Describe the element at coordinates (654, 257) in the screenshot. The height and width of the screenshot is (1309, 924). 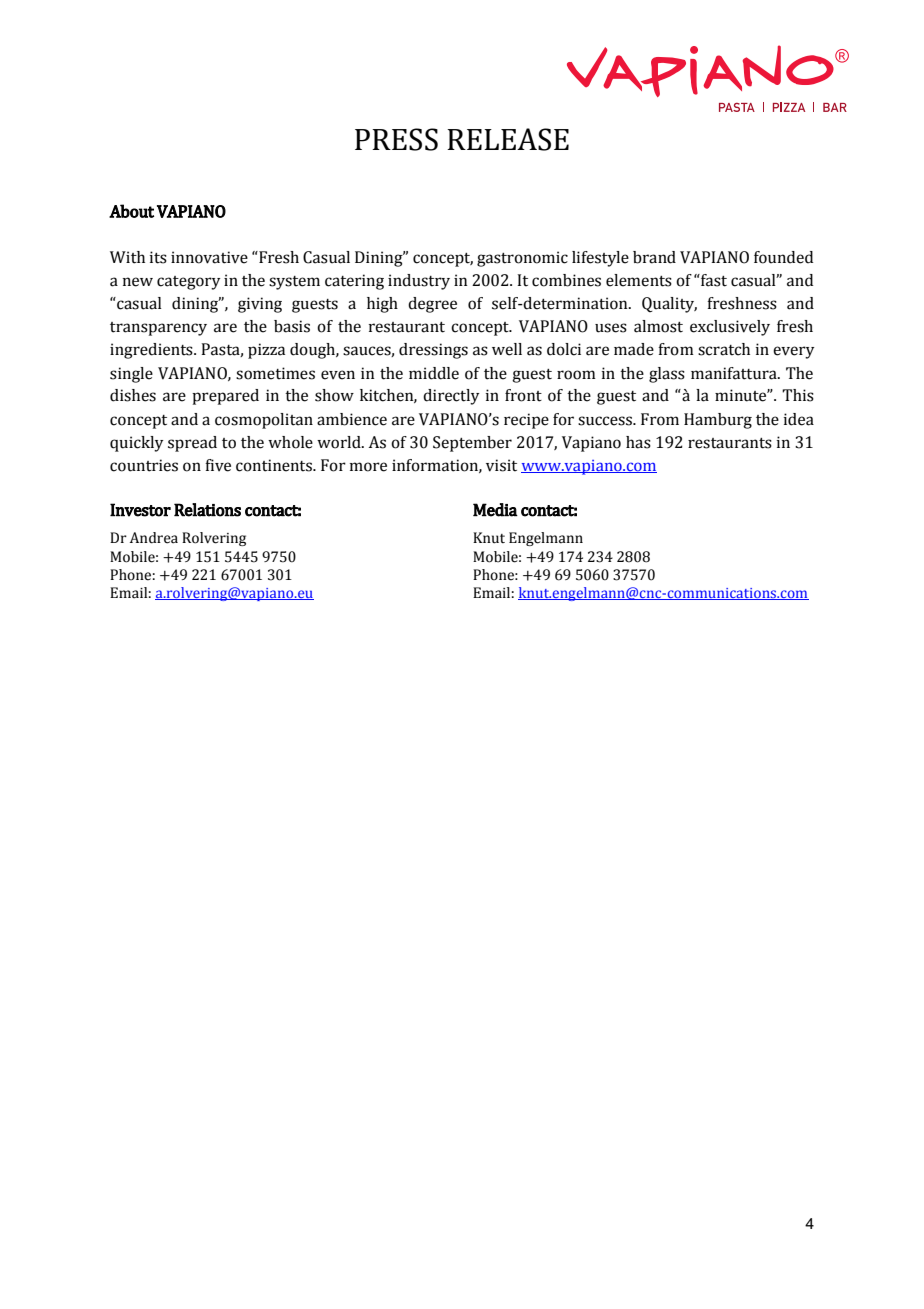
I see `brand` at that location.
